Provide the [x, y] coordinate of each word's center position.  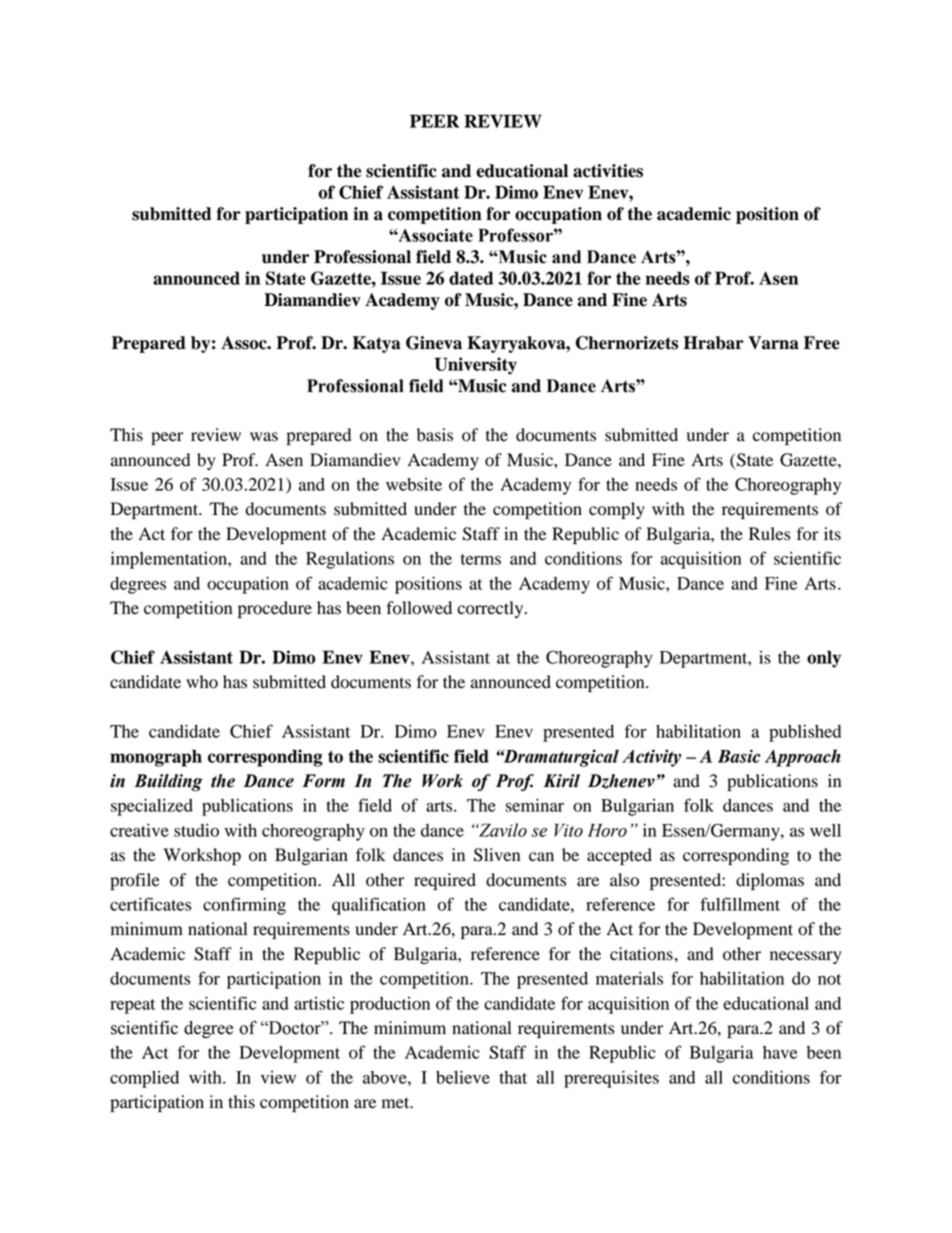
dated [471, 278]
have [780, 1052]
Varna [773, 343]
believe [463, 1077]
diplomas [770, 881]
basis [435, 435]
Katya [376, 344]
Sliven [497, 855]
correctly [491, 609]
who [202, 682]
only [824, 659]
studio [196, 830]
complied [144, 1079]
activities [608, 171]
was [264, 437]
